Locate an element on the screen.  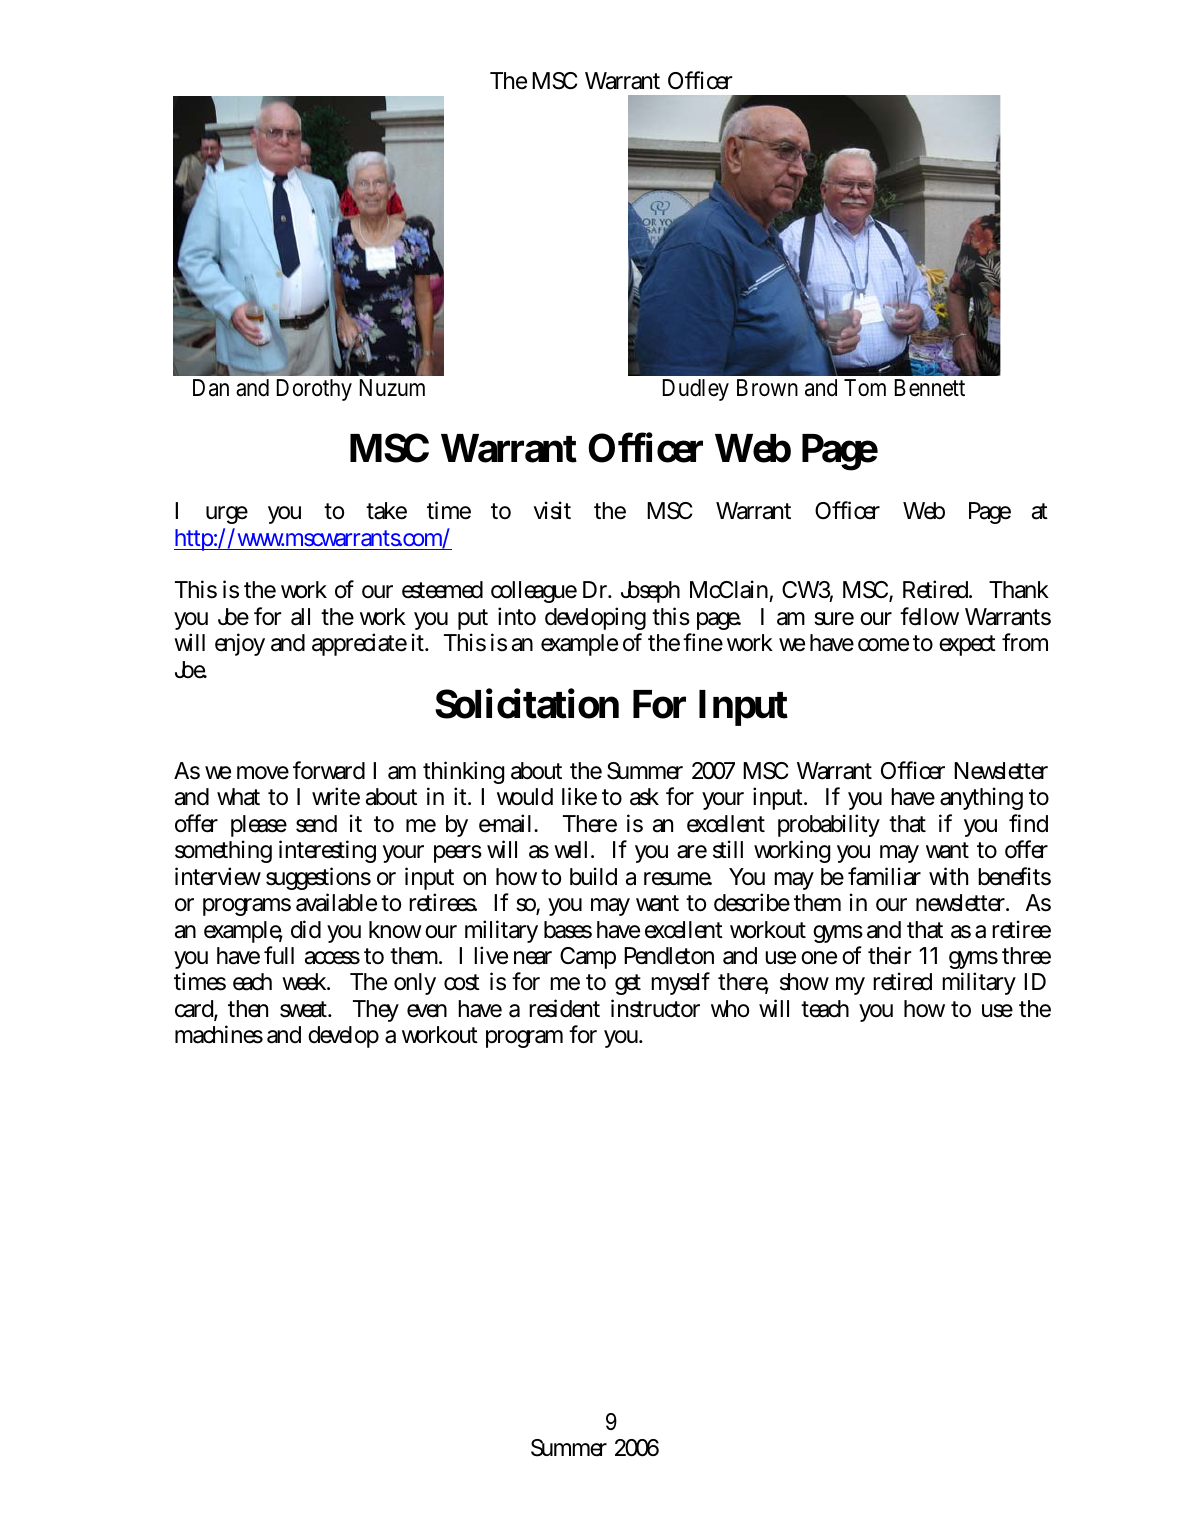
Thank is located at coordinates (1019, 590).
